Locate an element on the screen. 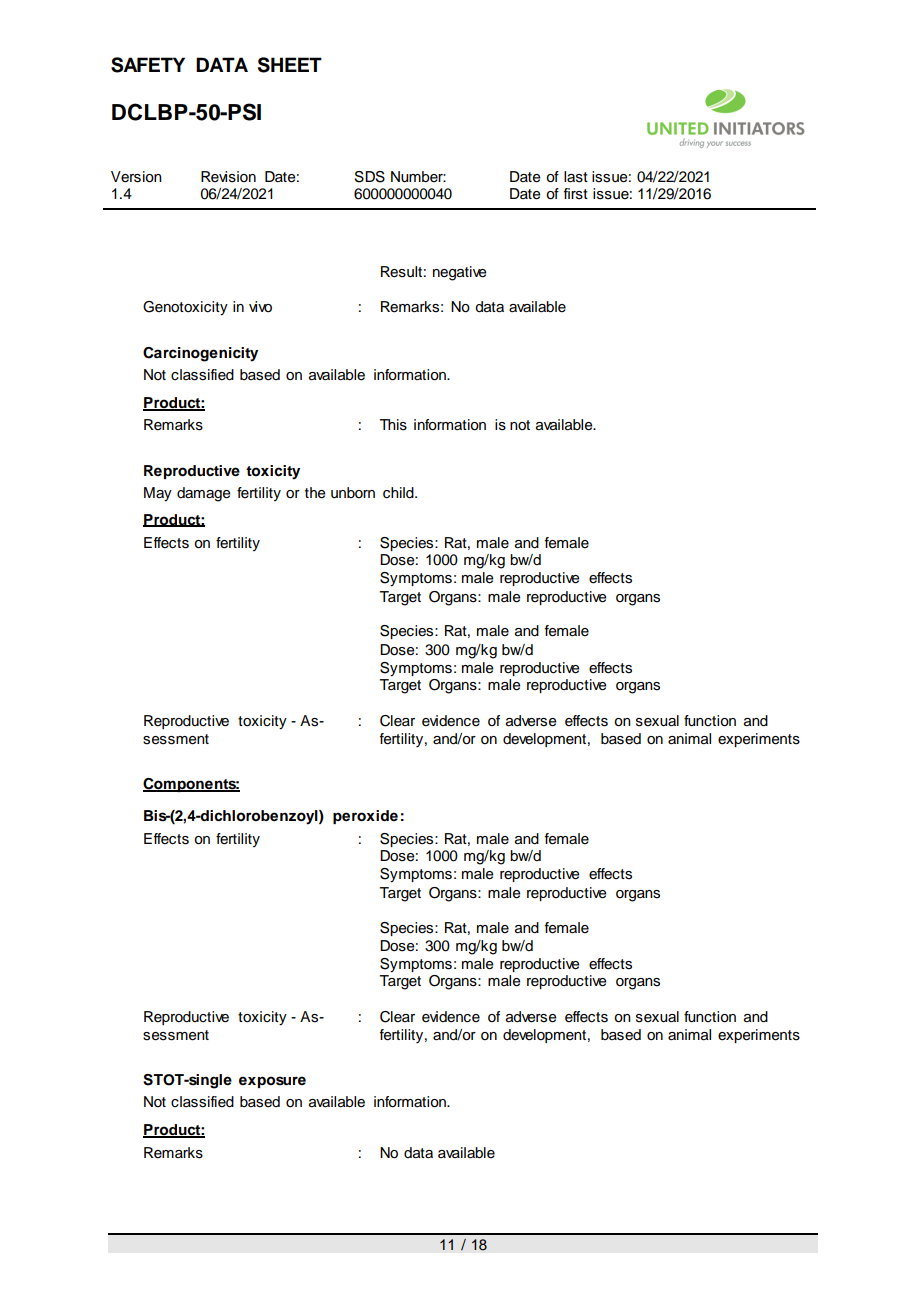 This screenshot has height=1308, width=924. exposure is located at coordinates (272, 1082).
